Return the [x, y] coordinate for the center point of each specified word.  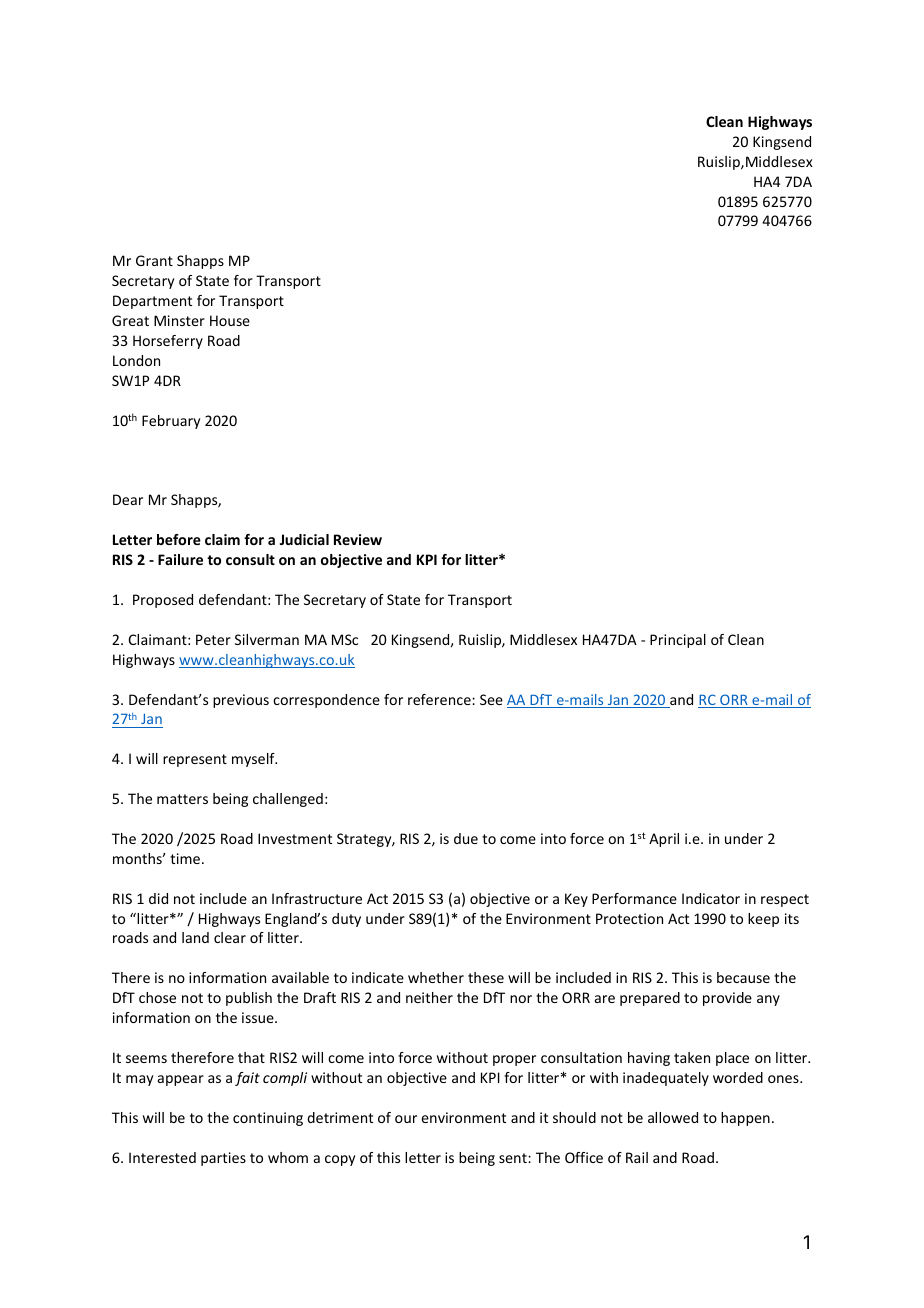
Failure [180, 559]
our [406, 1119]
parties [223, 1159]
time [185, 858]
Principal [678, 641]
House [230, 320]
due [466, 838]
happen [745, 1119]
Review [358, 539]
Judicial [304, 539]
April [664, 840]
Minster [179, 320]
